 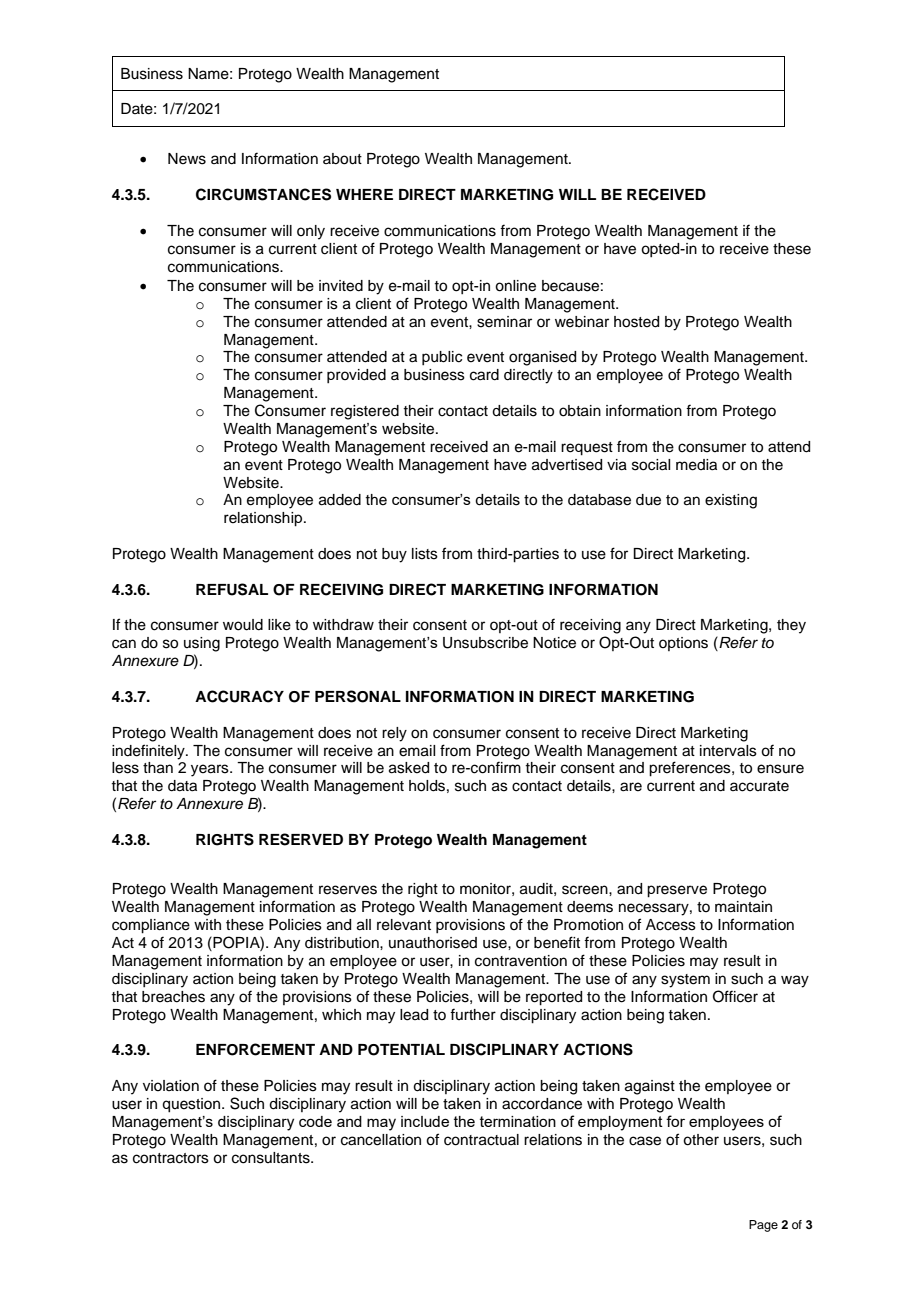 What do you see at coordinates (683, 644) in the screenshot?
I see `options` at bounding box center [683, 644].
